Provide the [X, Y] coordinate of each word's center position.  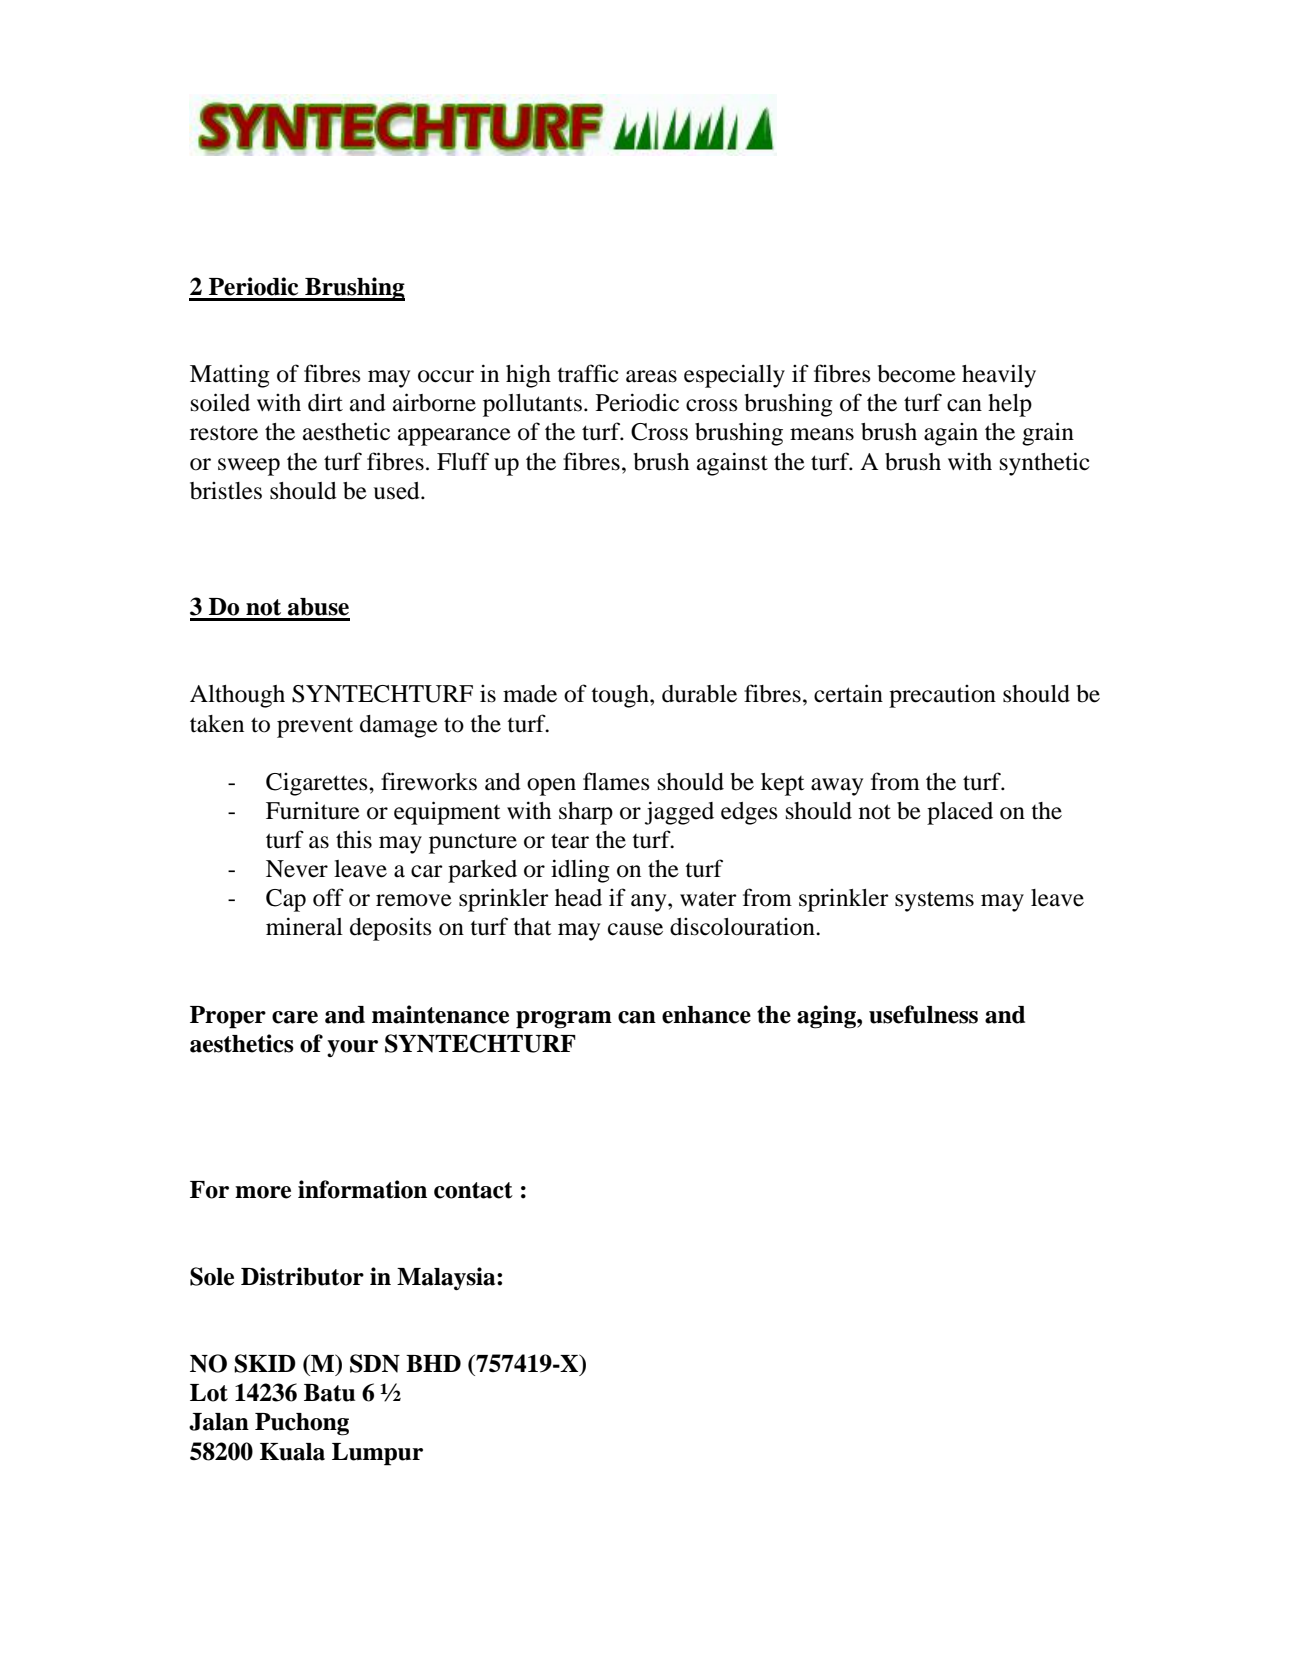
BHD [433, 1363]
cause [635, 929]
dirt [325, 402]
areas [651, 376]
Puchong [302, 1424]
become [917, 374]
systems [934, 901]
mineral [304, 926]
